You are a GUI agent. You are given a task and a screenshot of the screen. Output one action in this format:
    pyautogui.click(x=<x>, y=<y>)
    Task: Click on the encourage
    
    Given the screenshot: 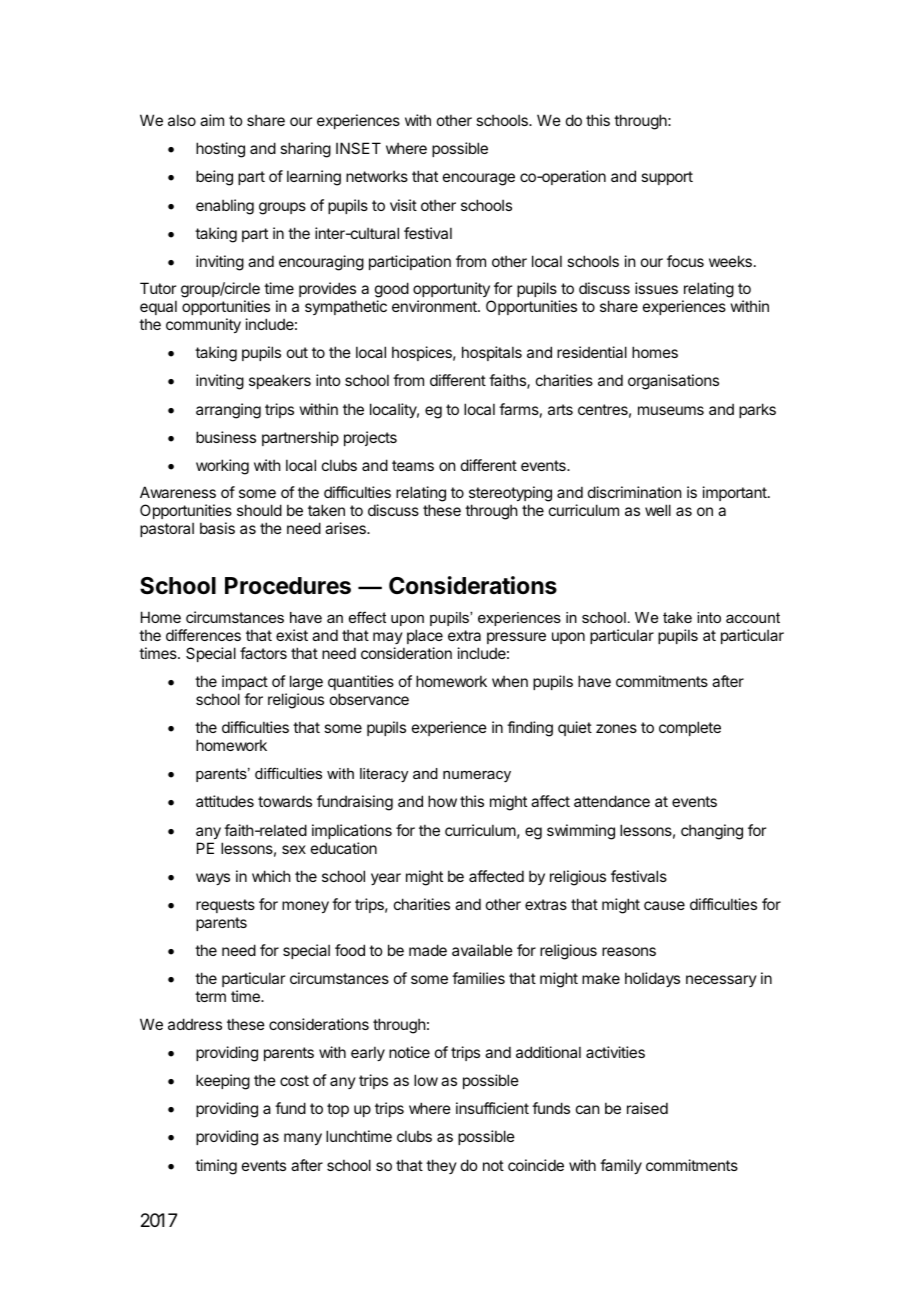 What is the action you would take?
    pyautogui.click(x=479, y=179)
